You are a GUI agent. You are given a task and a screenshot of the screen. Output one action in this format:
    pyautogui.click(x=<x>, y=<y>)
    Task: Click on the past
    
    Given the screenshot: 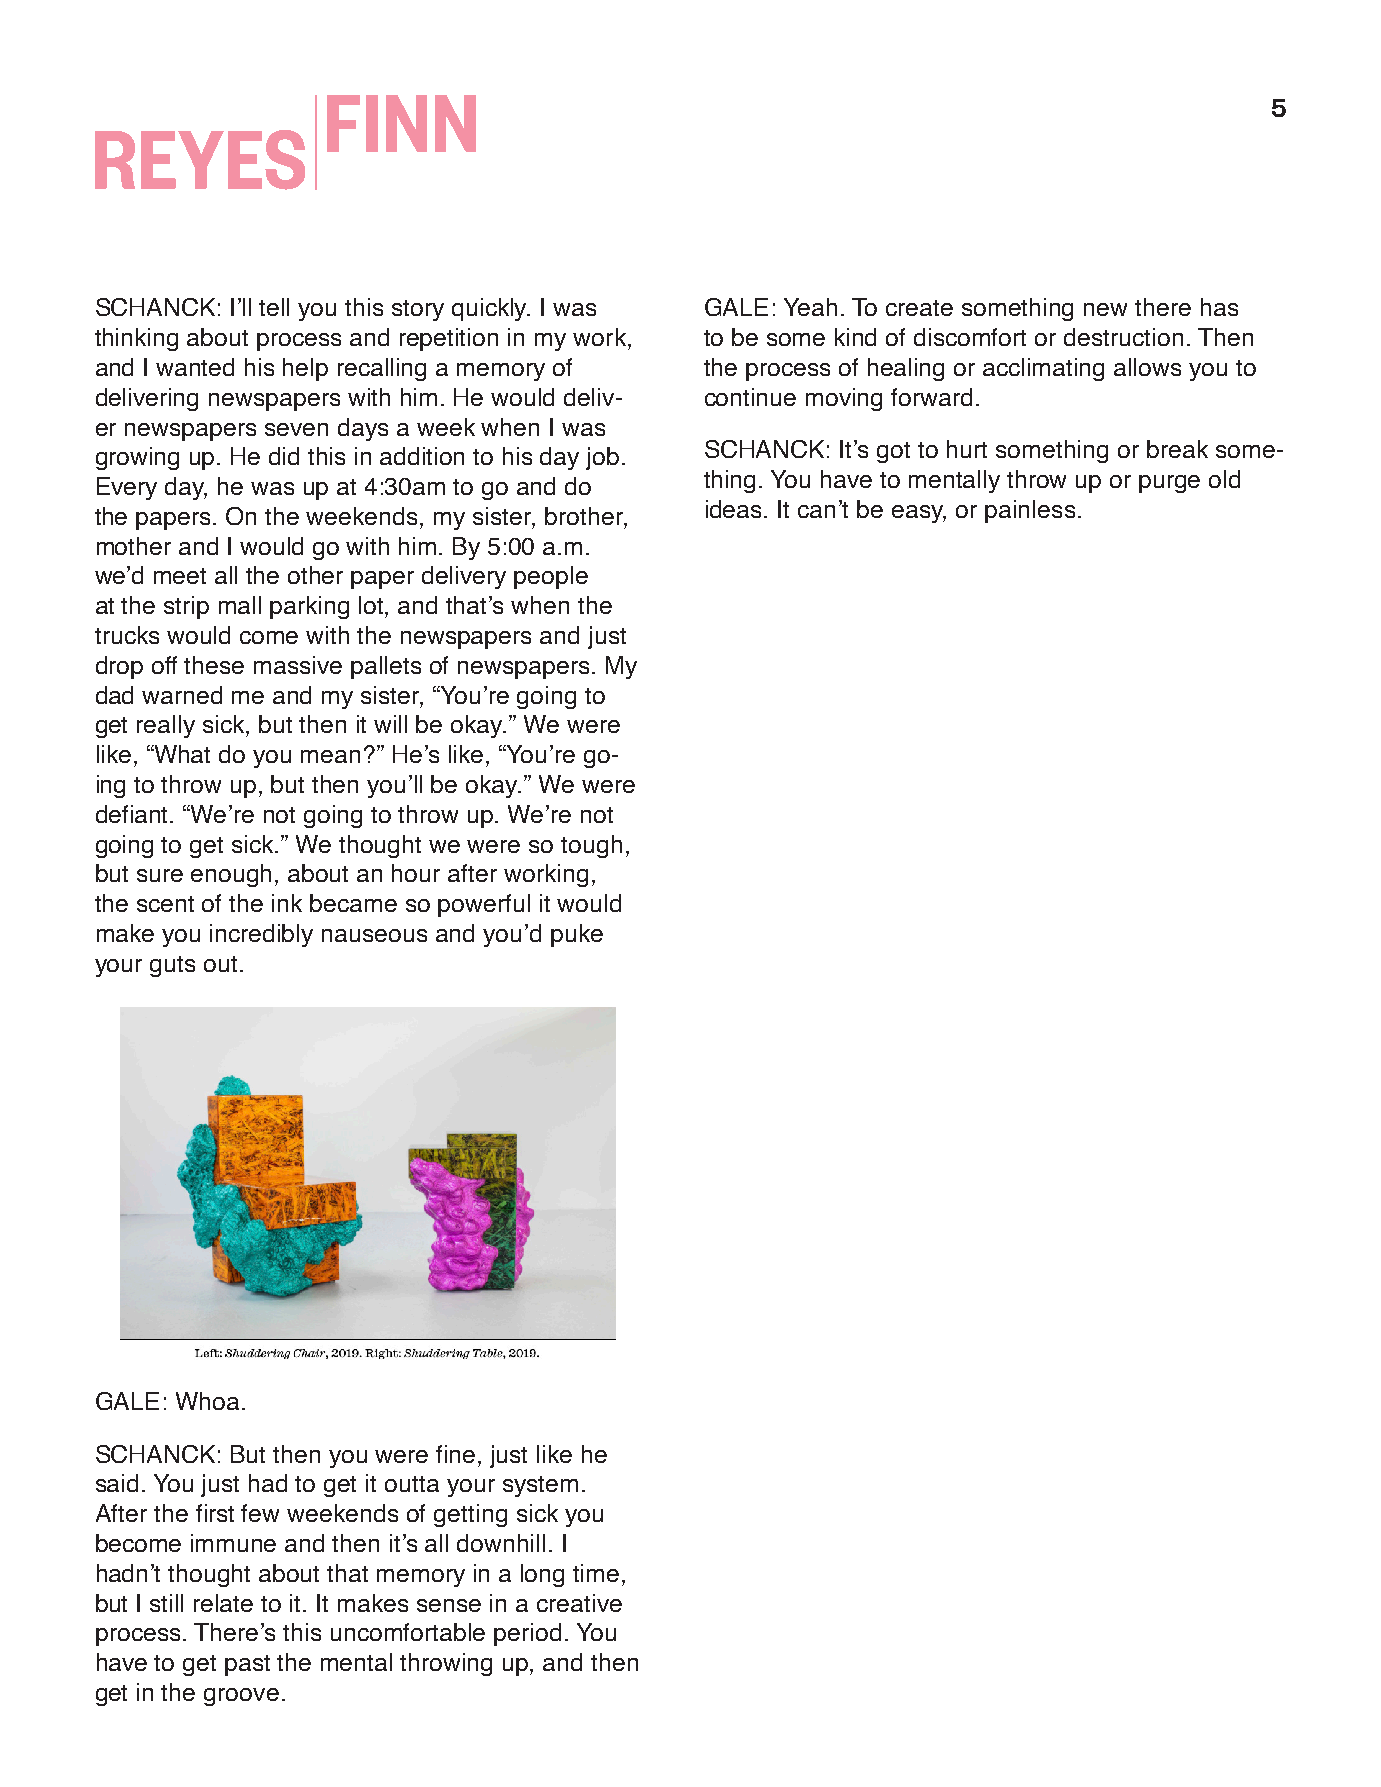 What is the action you would take?
    pyautogui.click(x=247, y=1665)
